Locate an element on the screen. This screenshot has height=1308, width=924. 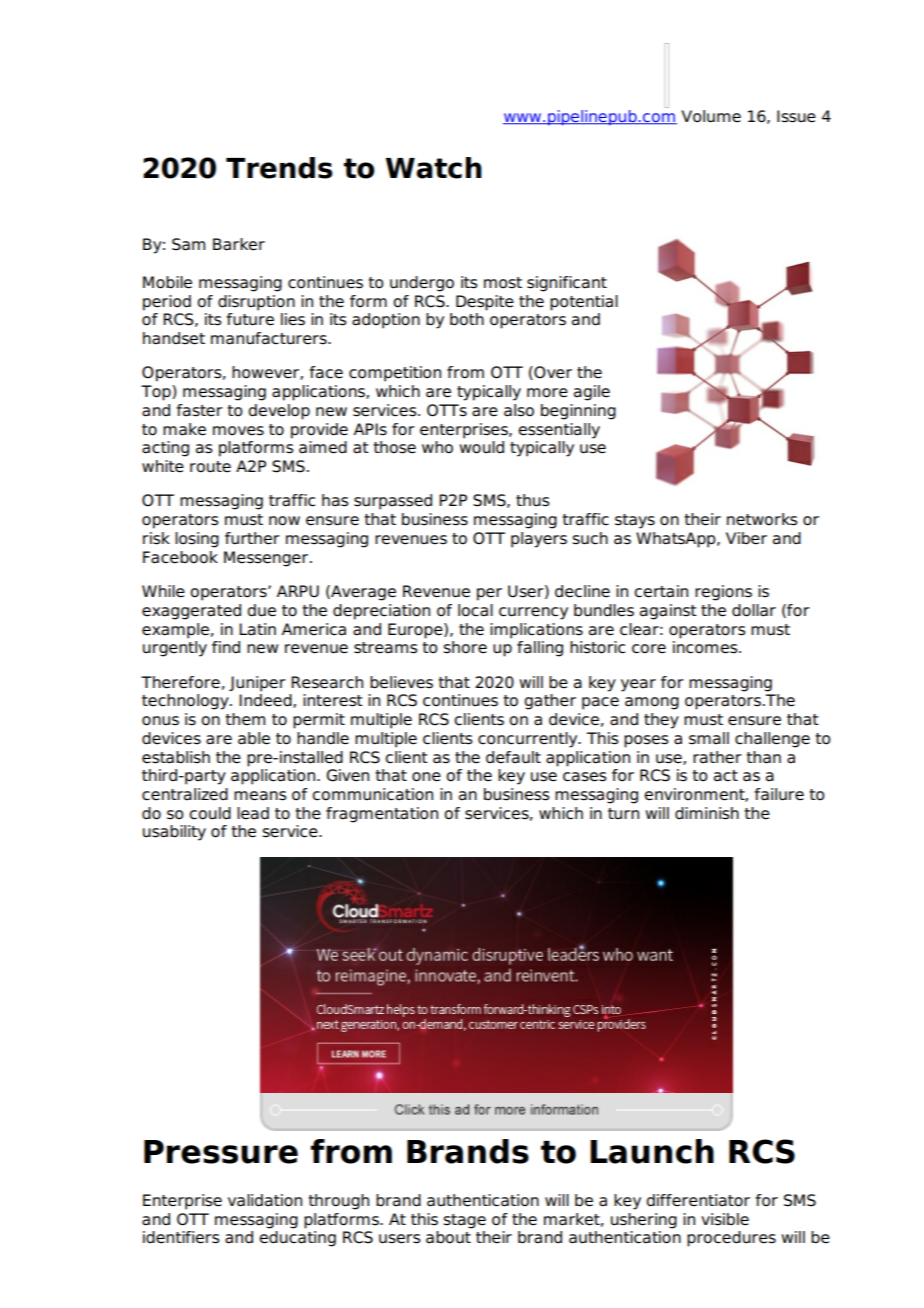
Volume is located at coordinates (711, 116).
